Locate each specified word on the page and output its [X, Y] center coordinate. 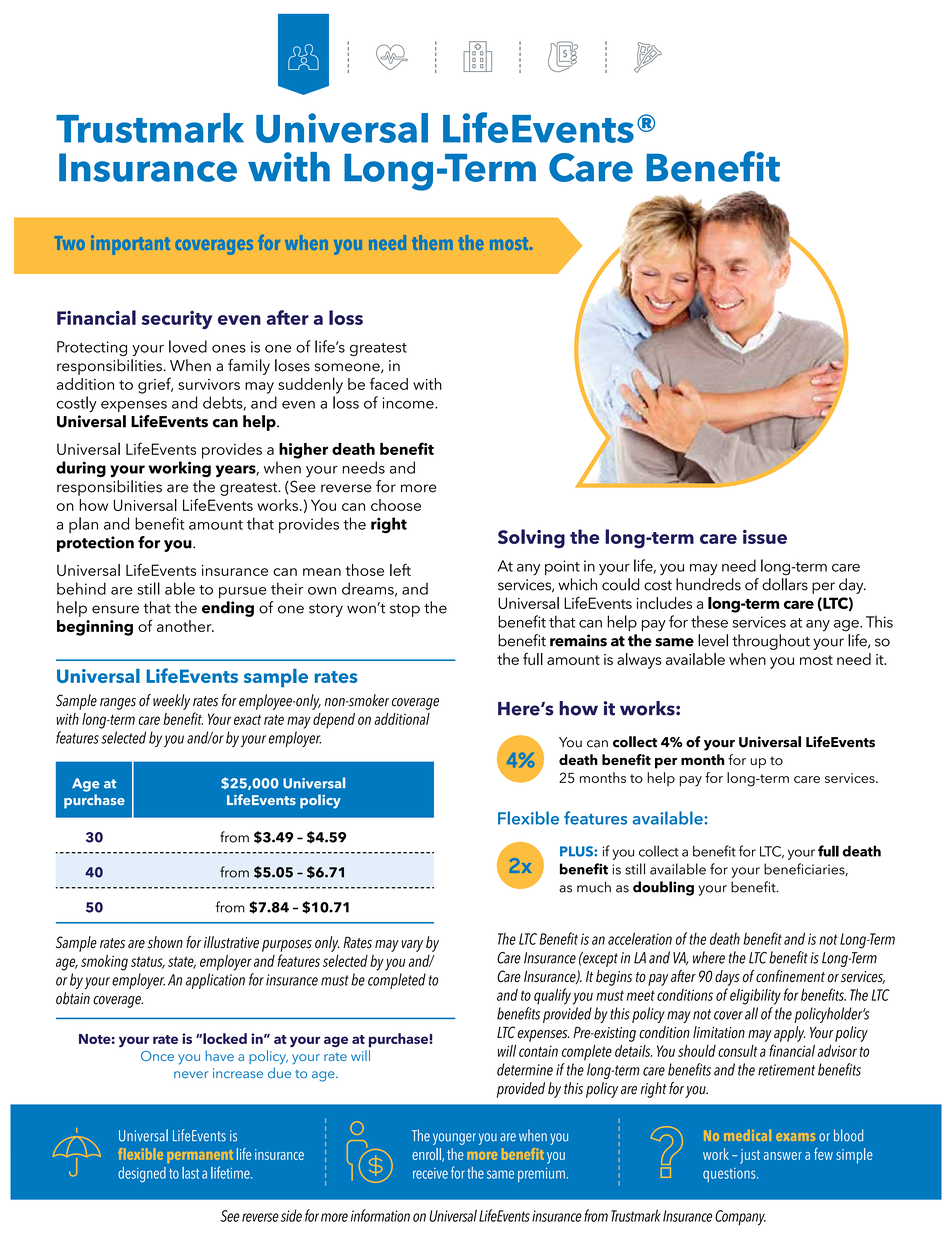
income [409, 403]
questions [730, 1175]
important [130, 245]
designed [142, 1174]
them [432, 242]
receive [430, 1173]
